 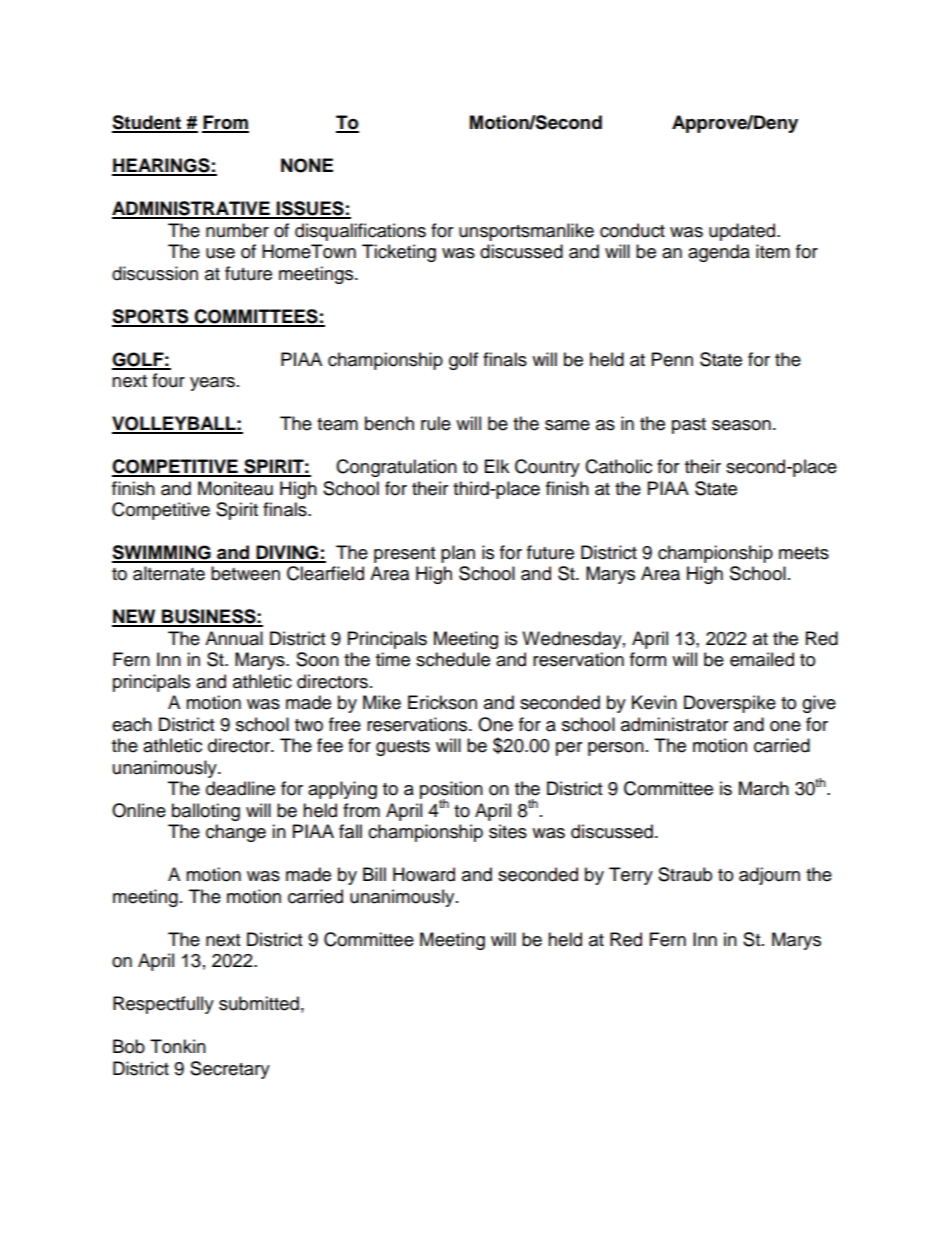 What do you see at coordinates (399, 253) in the page?
I see `Ticketing` at bounding box center [399, 253].
